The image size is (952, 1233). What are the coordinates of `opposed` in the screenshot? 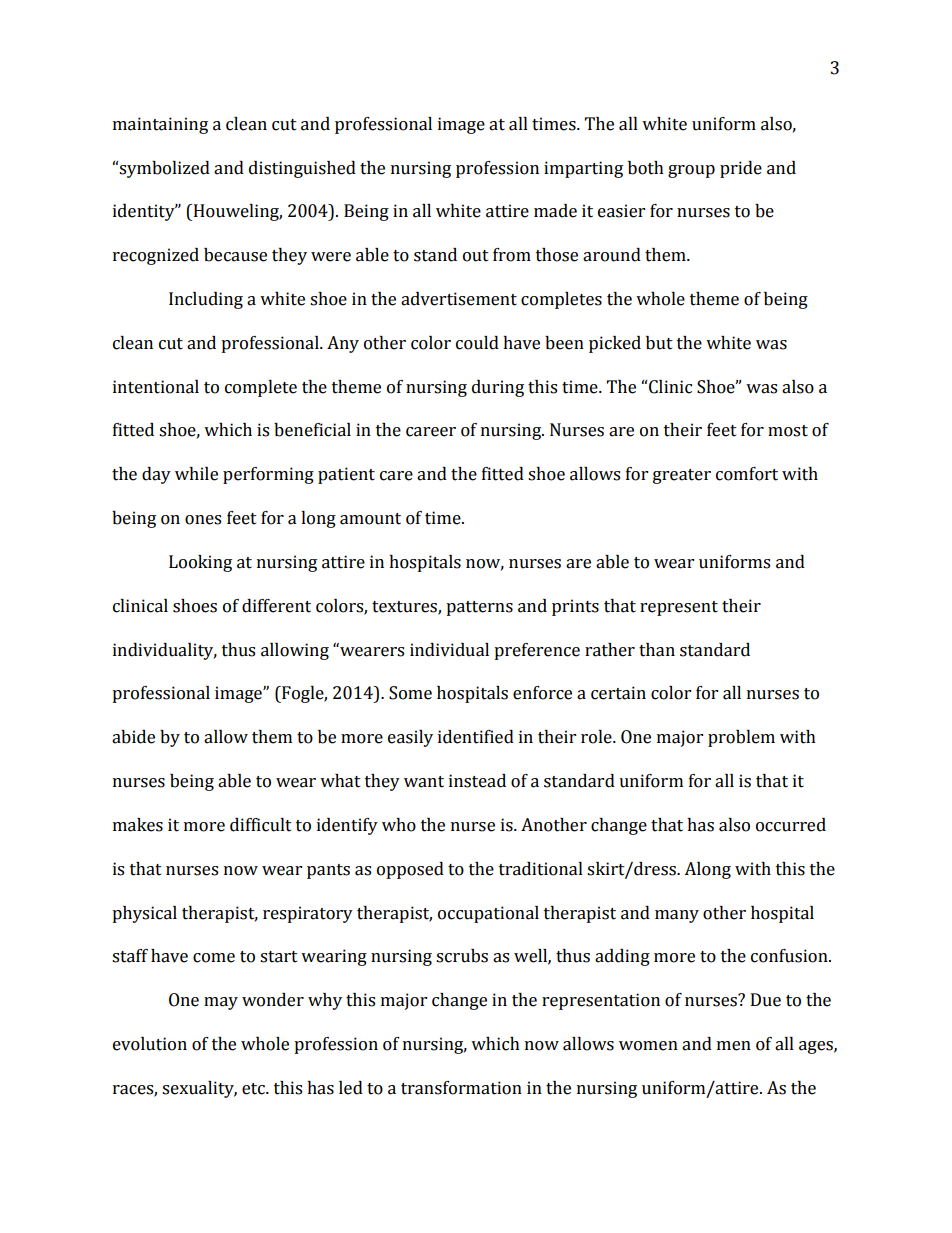 It's located at (410, 870).
